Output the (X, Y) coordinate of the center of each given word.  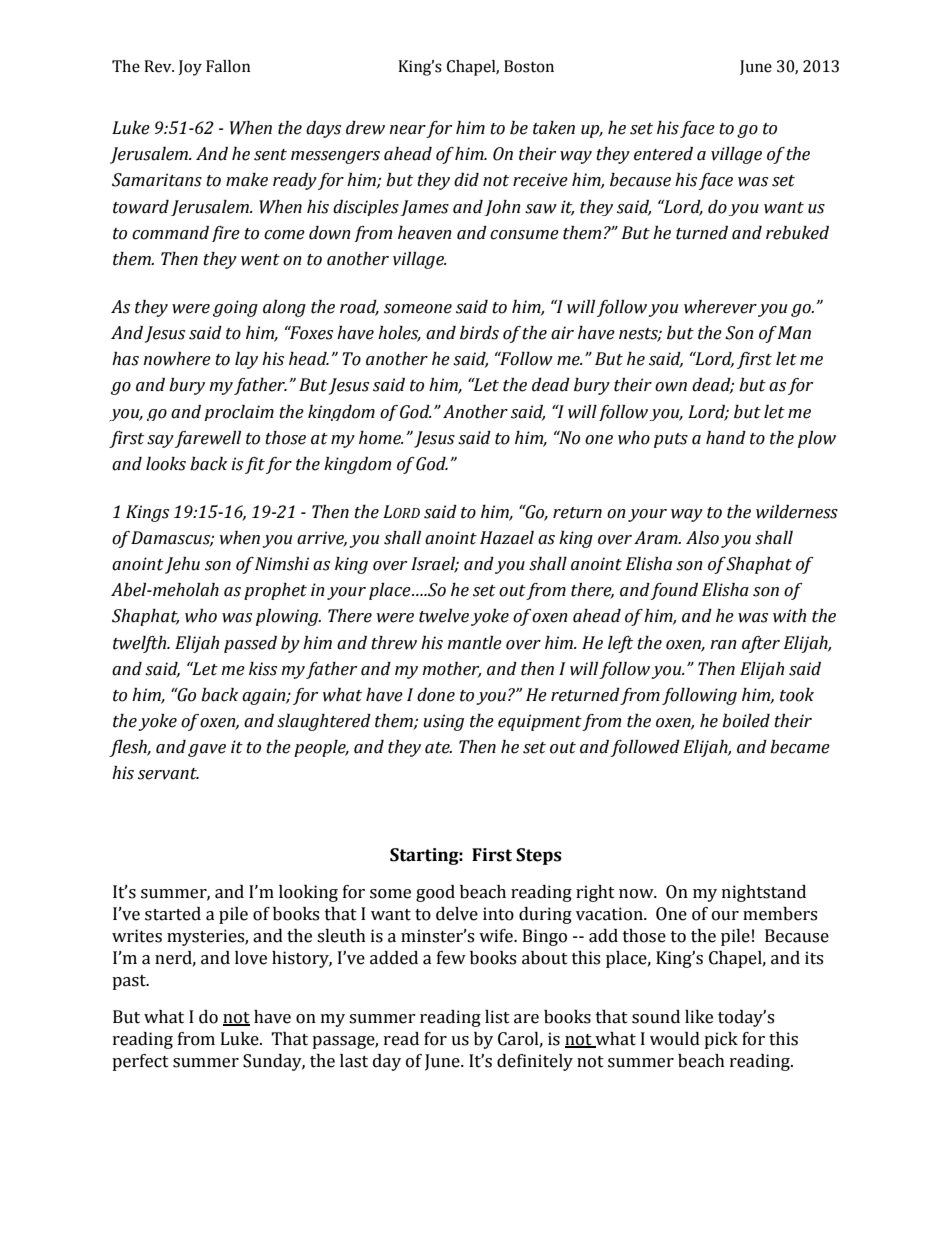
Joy (190, 68)
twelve (444, 616)
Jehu (182, 565)
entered (663, 154)
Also (702, 538)
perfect (140, 1062)
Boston (529, 66)
